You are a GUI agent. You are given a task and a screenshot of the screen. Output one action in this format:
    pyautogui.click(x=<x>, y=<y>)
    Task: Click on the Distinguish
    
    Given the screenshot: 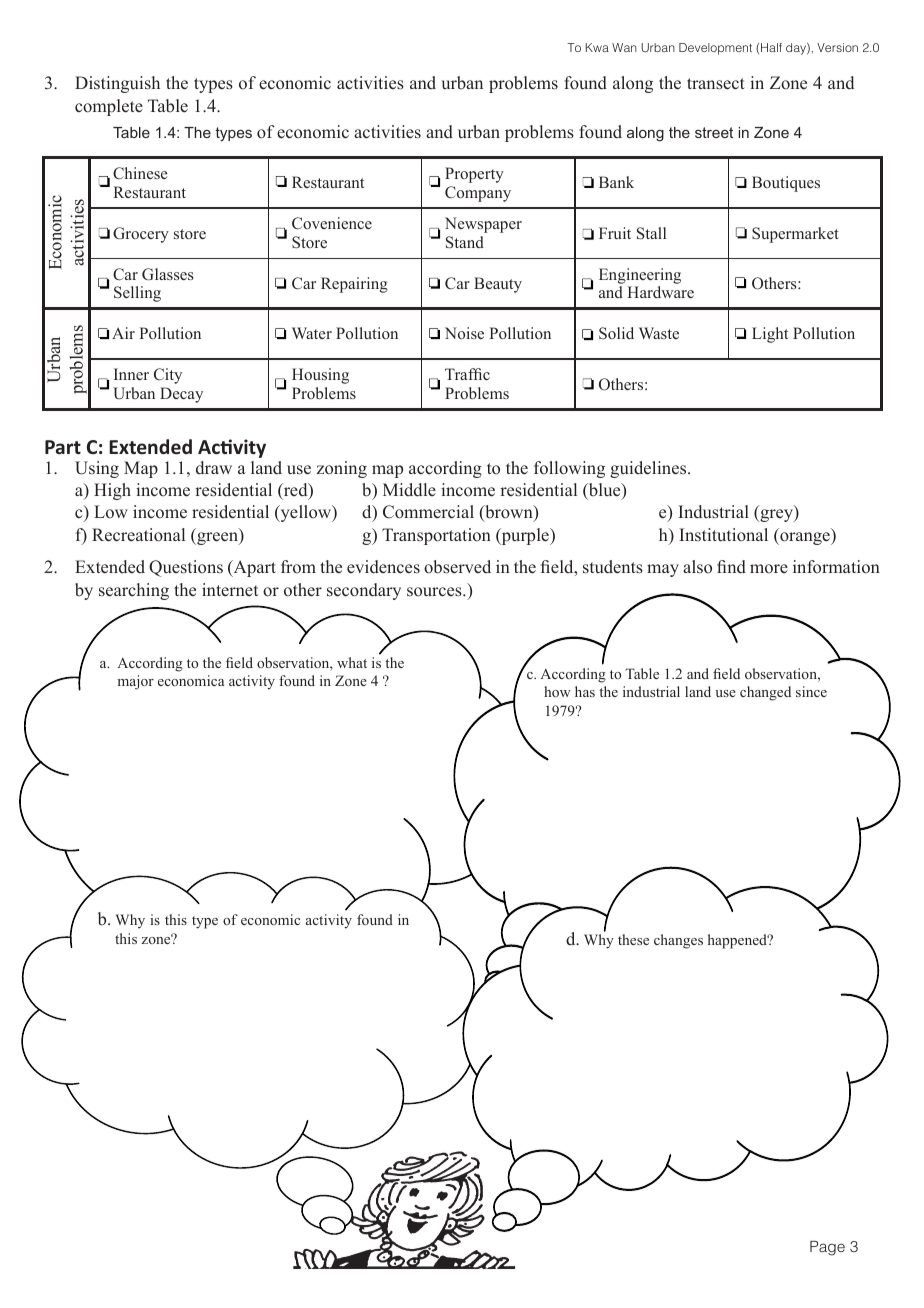 What is the action you would take?
    pyautogui.click(x=117, y=84)
